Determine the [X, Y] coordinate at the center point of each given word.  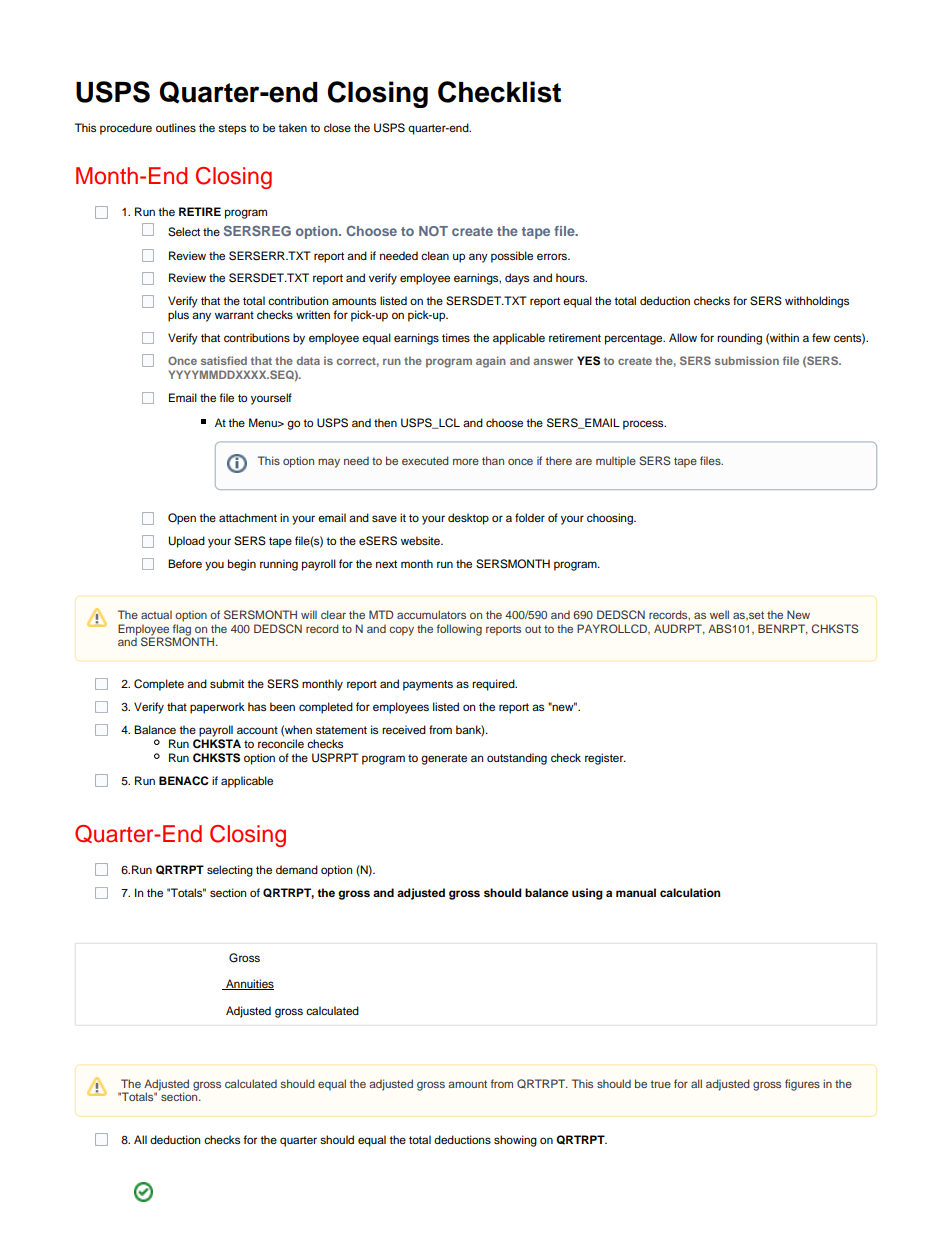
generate [444, 759]
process [644, 425]
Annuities [249, 984]
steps [232, 129]
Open [182, 519]
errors [553, 256]
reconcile [281, 743]
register [605, 759]
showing [515, 1141]
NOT [433, 231]
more [466, 461]
